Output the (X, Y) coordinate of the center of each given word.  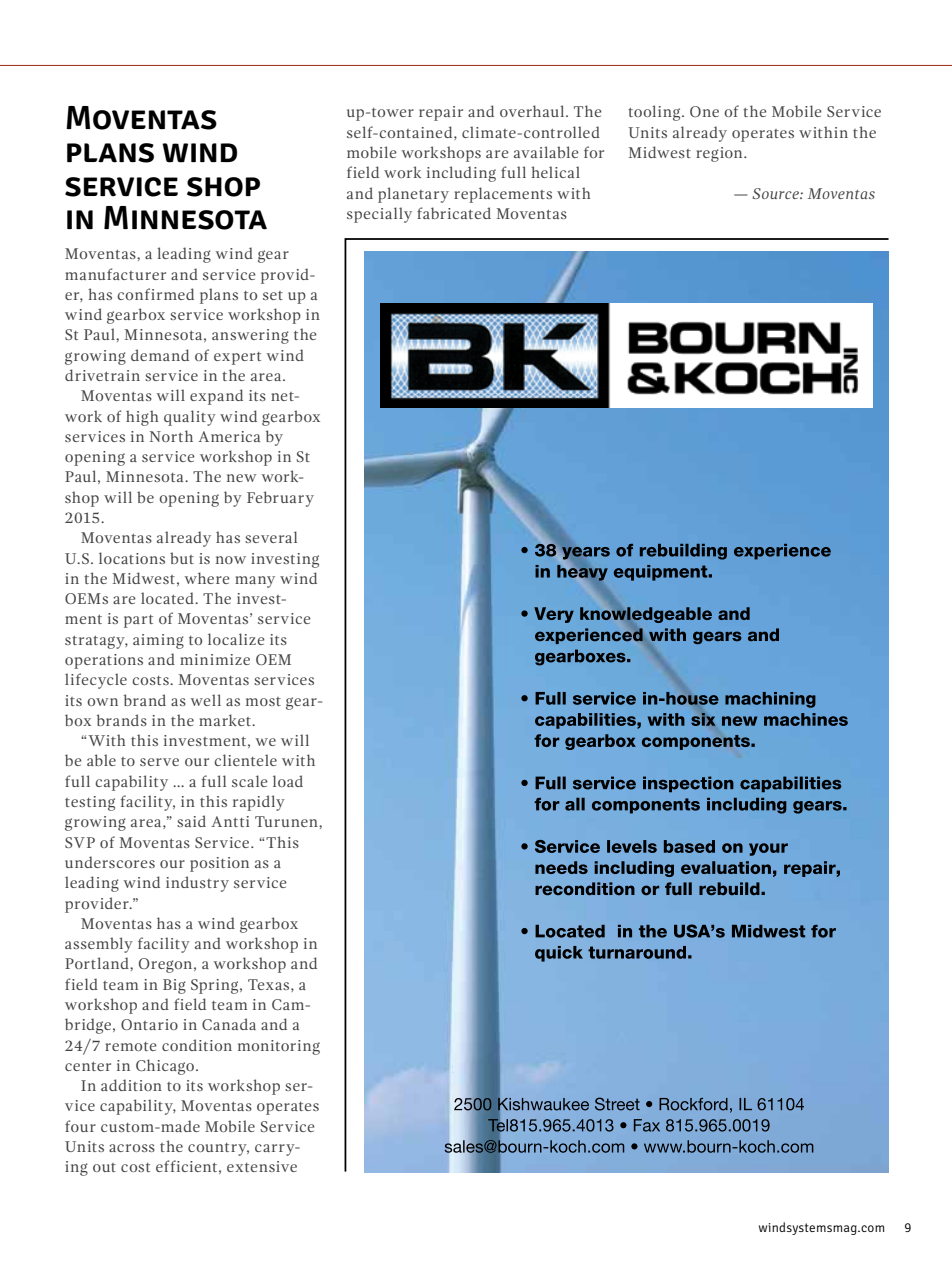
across (132, 1148)
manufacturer (115, 274)
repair (441, 113)
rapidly (259, 803)
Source (777, 193)
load (288, 781)
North (171, 436)
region (720, 154)
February (280, 499)
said (191, 821)
